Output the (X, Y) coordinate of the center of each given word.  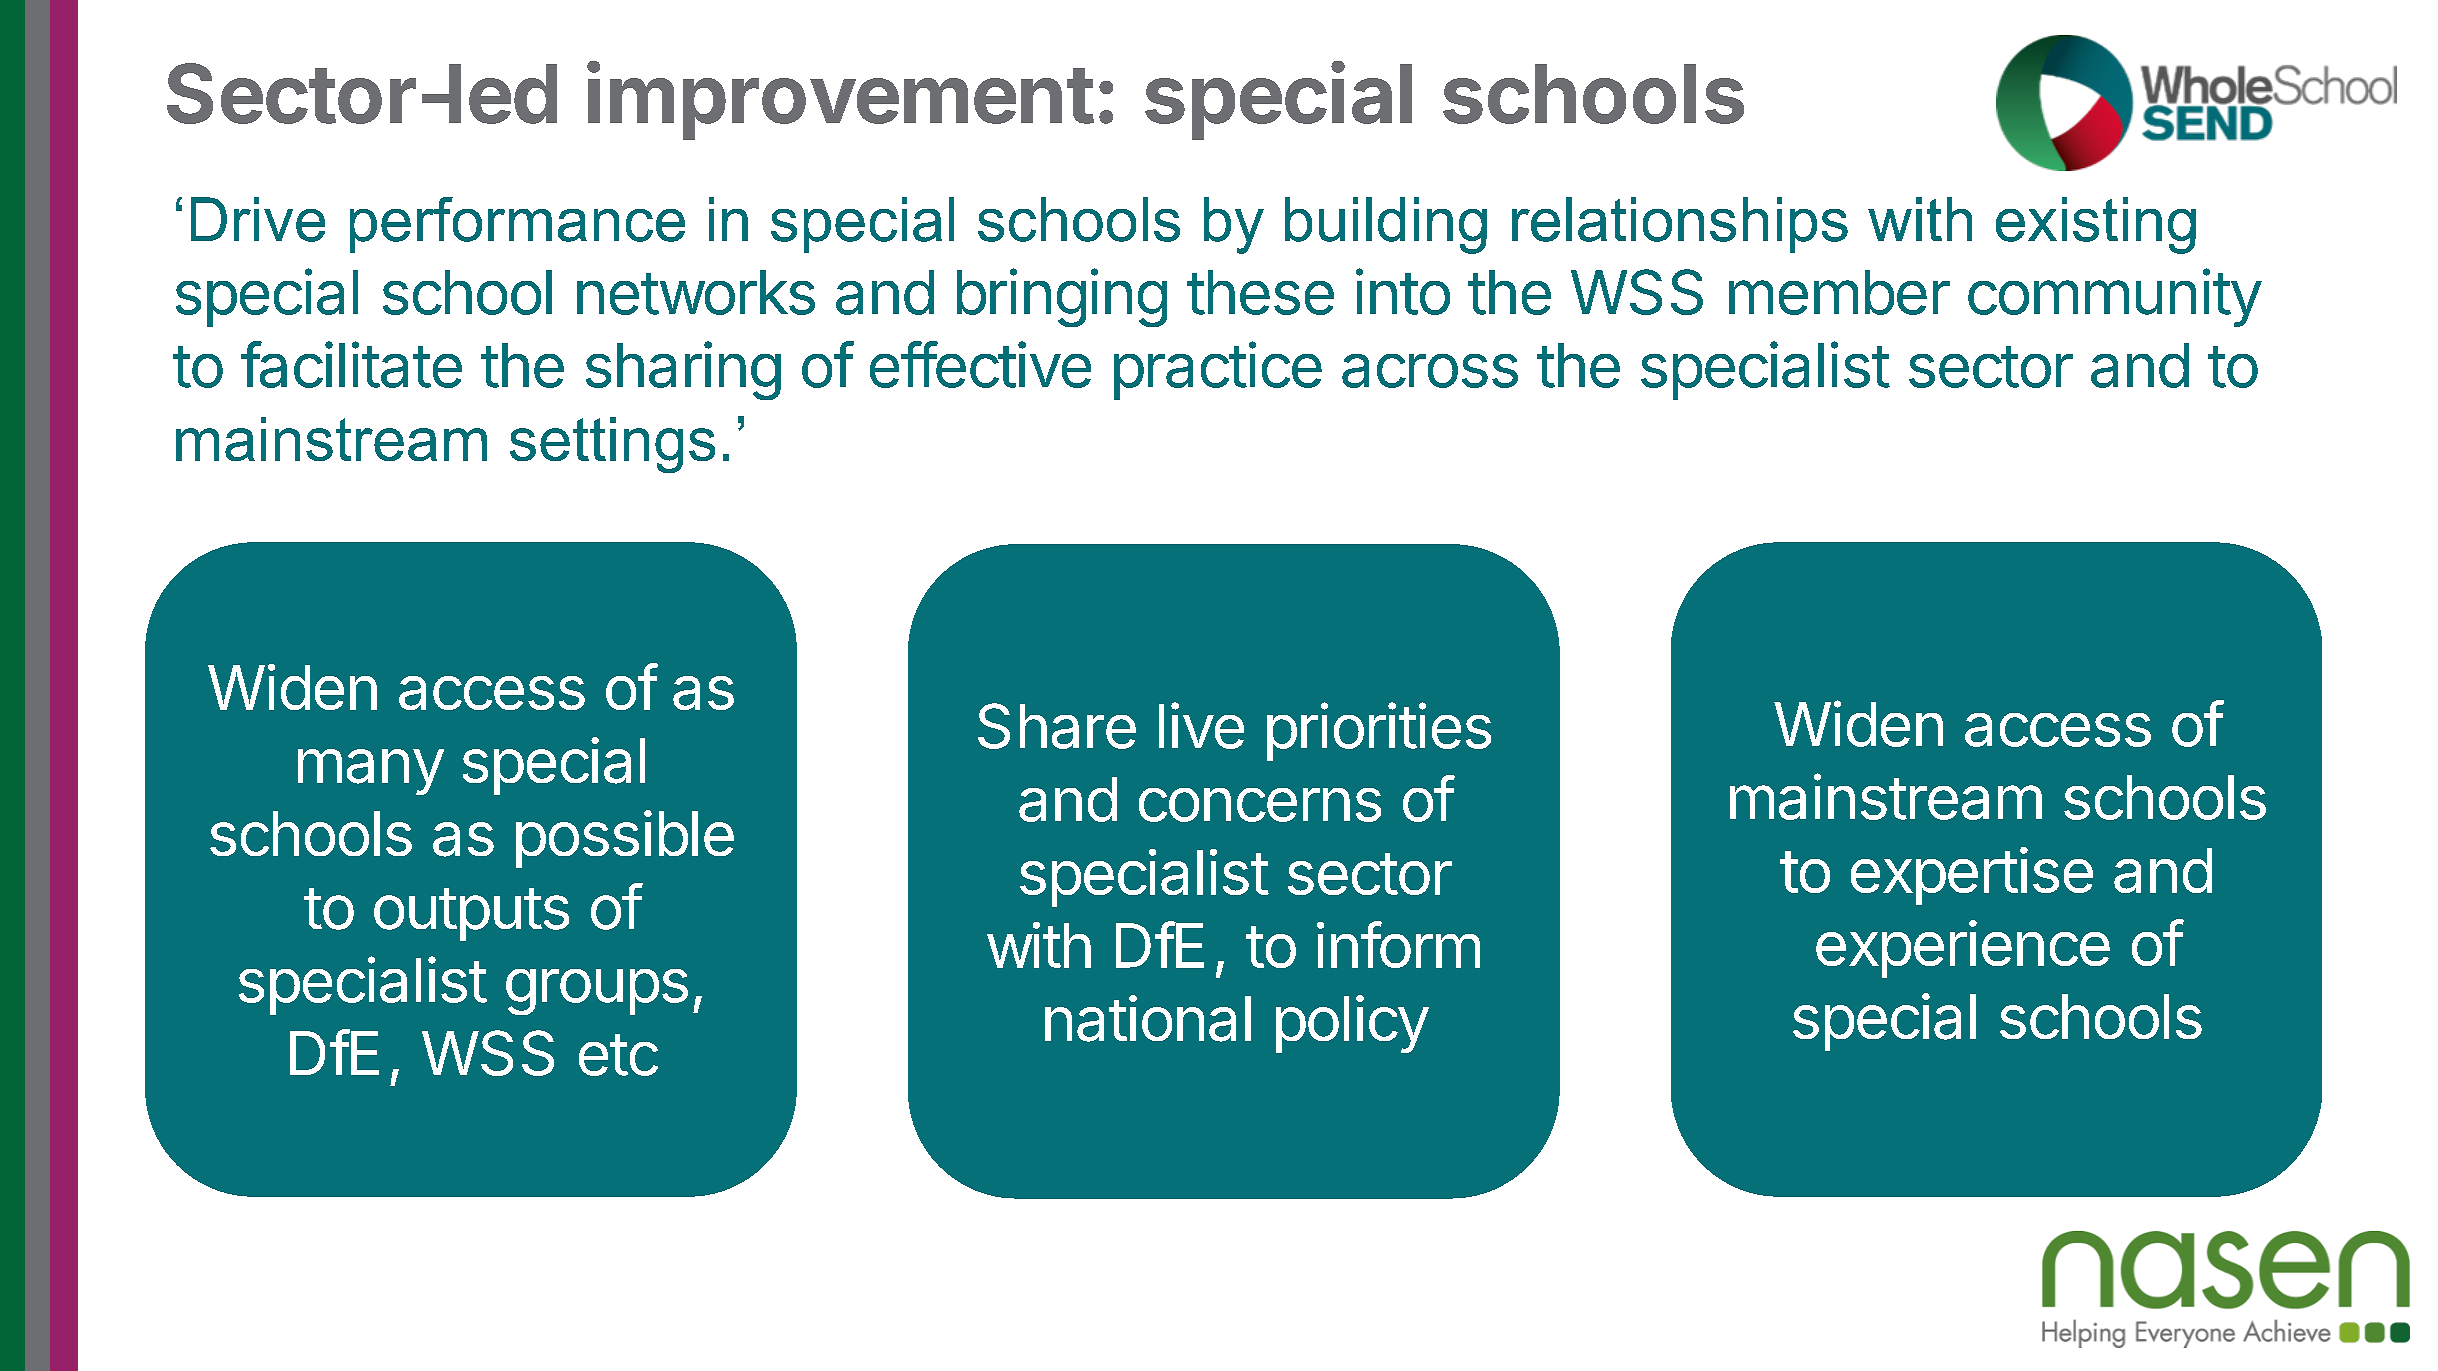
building (1386, 225)
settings (612, 445)
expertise (1972, 876)
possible (625, 839)
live (1201, 725)
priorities (1379, 731)
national (1148, 1018)
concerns (1260, 805)
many (371, 772)
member (1839, 292)
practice (1218, 370)
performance (517, 225)
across (1430, 371)
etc (618, 1055)
